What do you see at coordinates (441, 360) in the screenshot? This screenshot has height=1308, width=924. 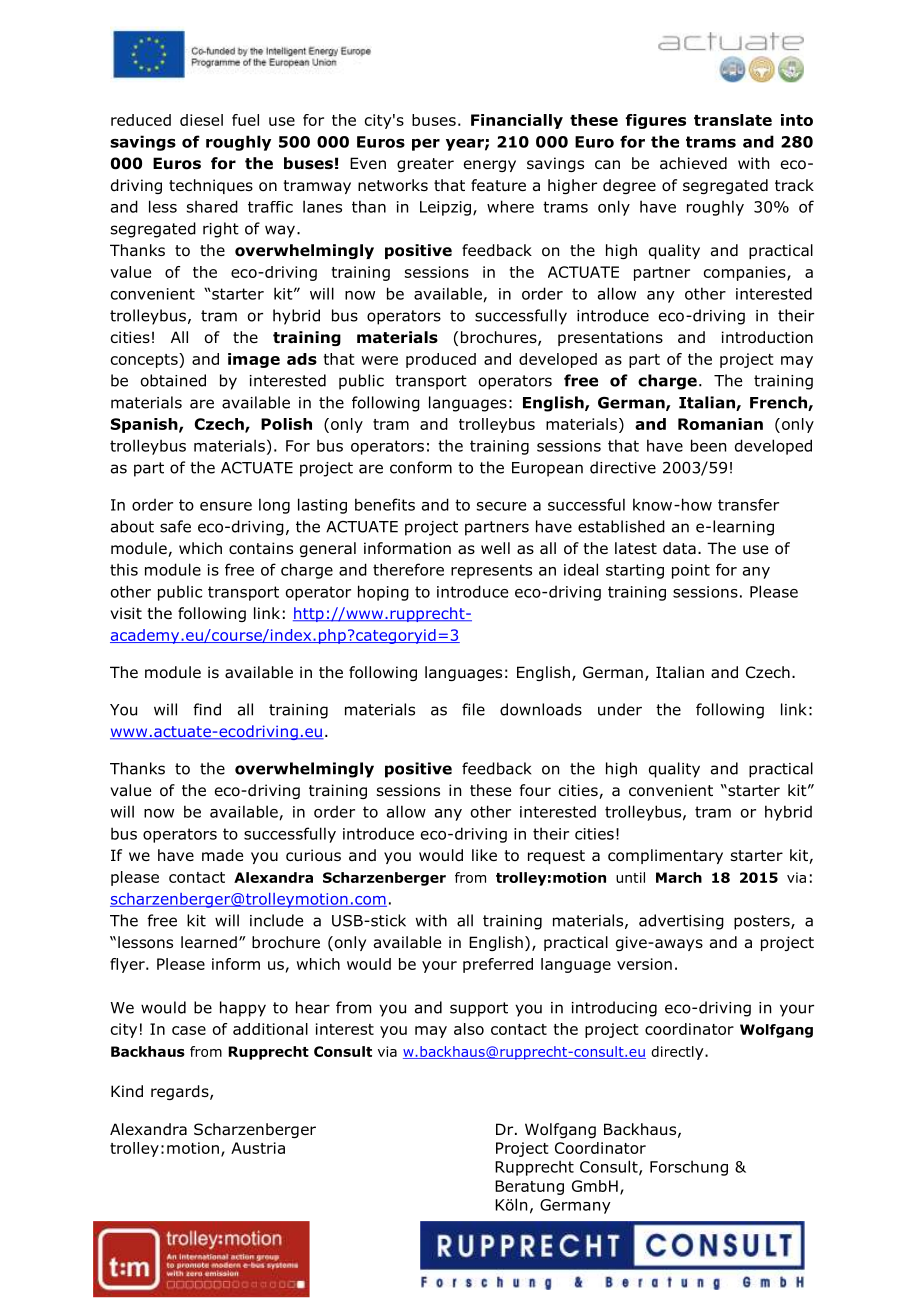 I see `produced` at bounding box center [441, 360].
